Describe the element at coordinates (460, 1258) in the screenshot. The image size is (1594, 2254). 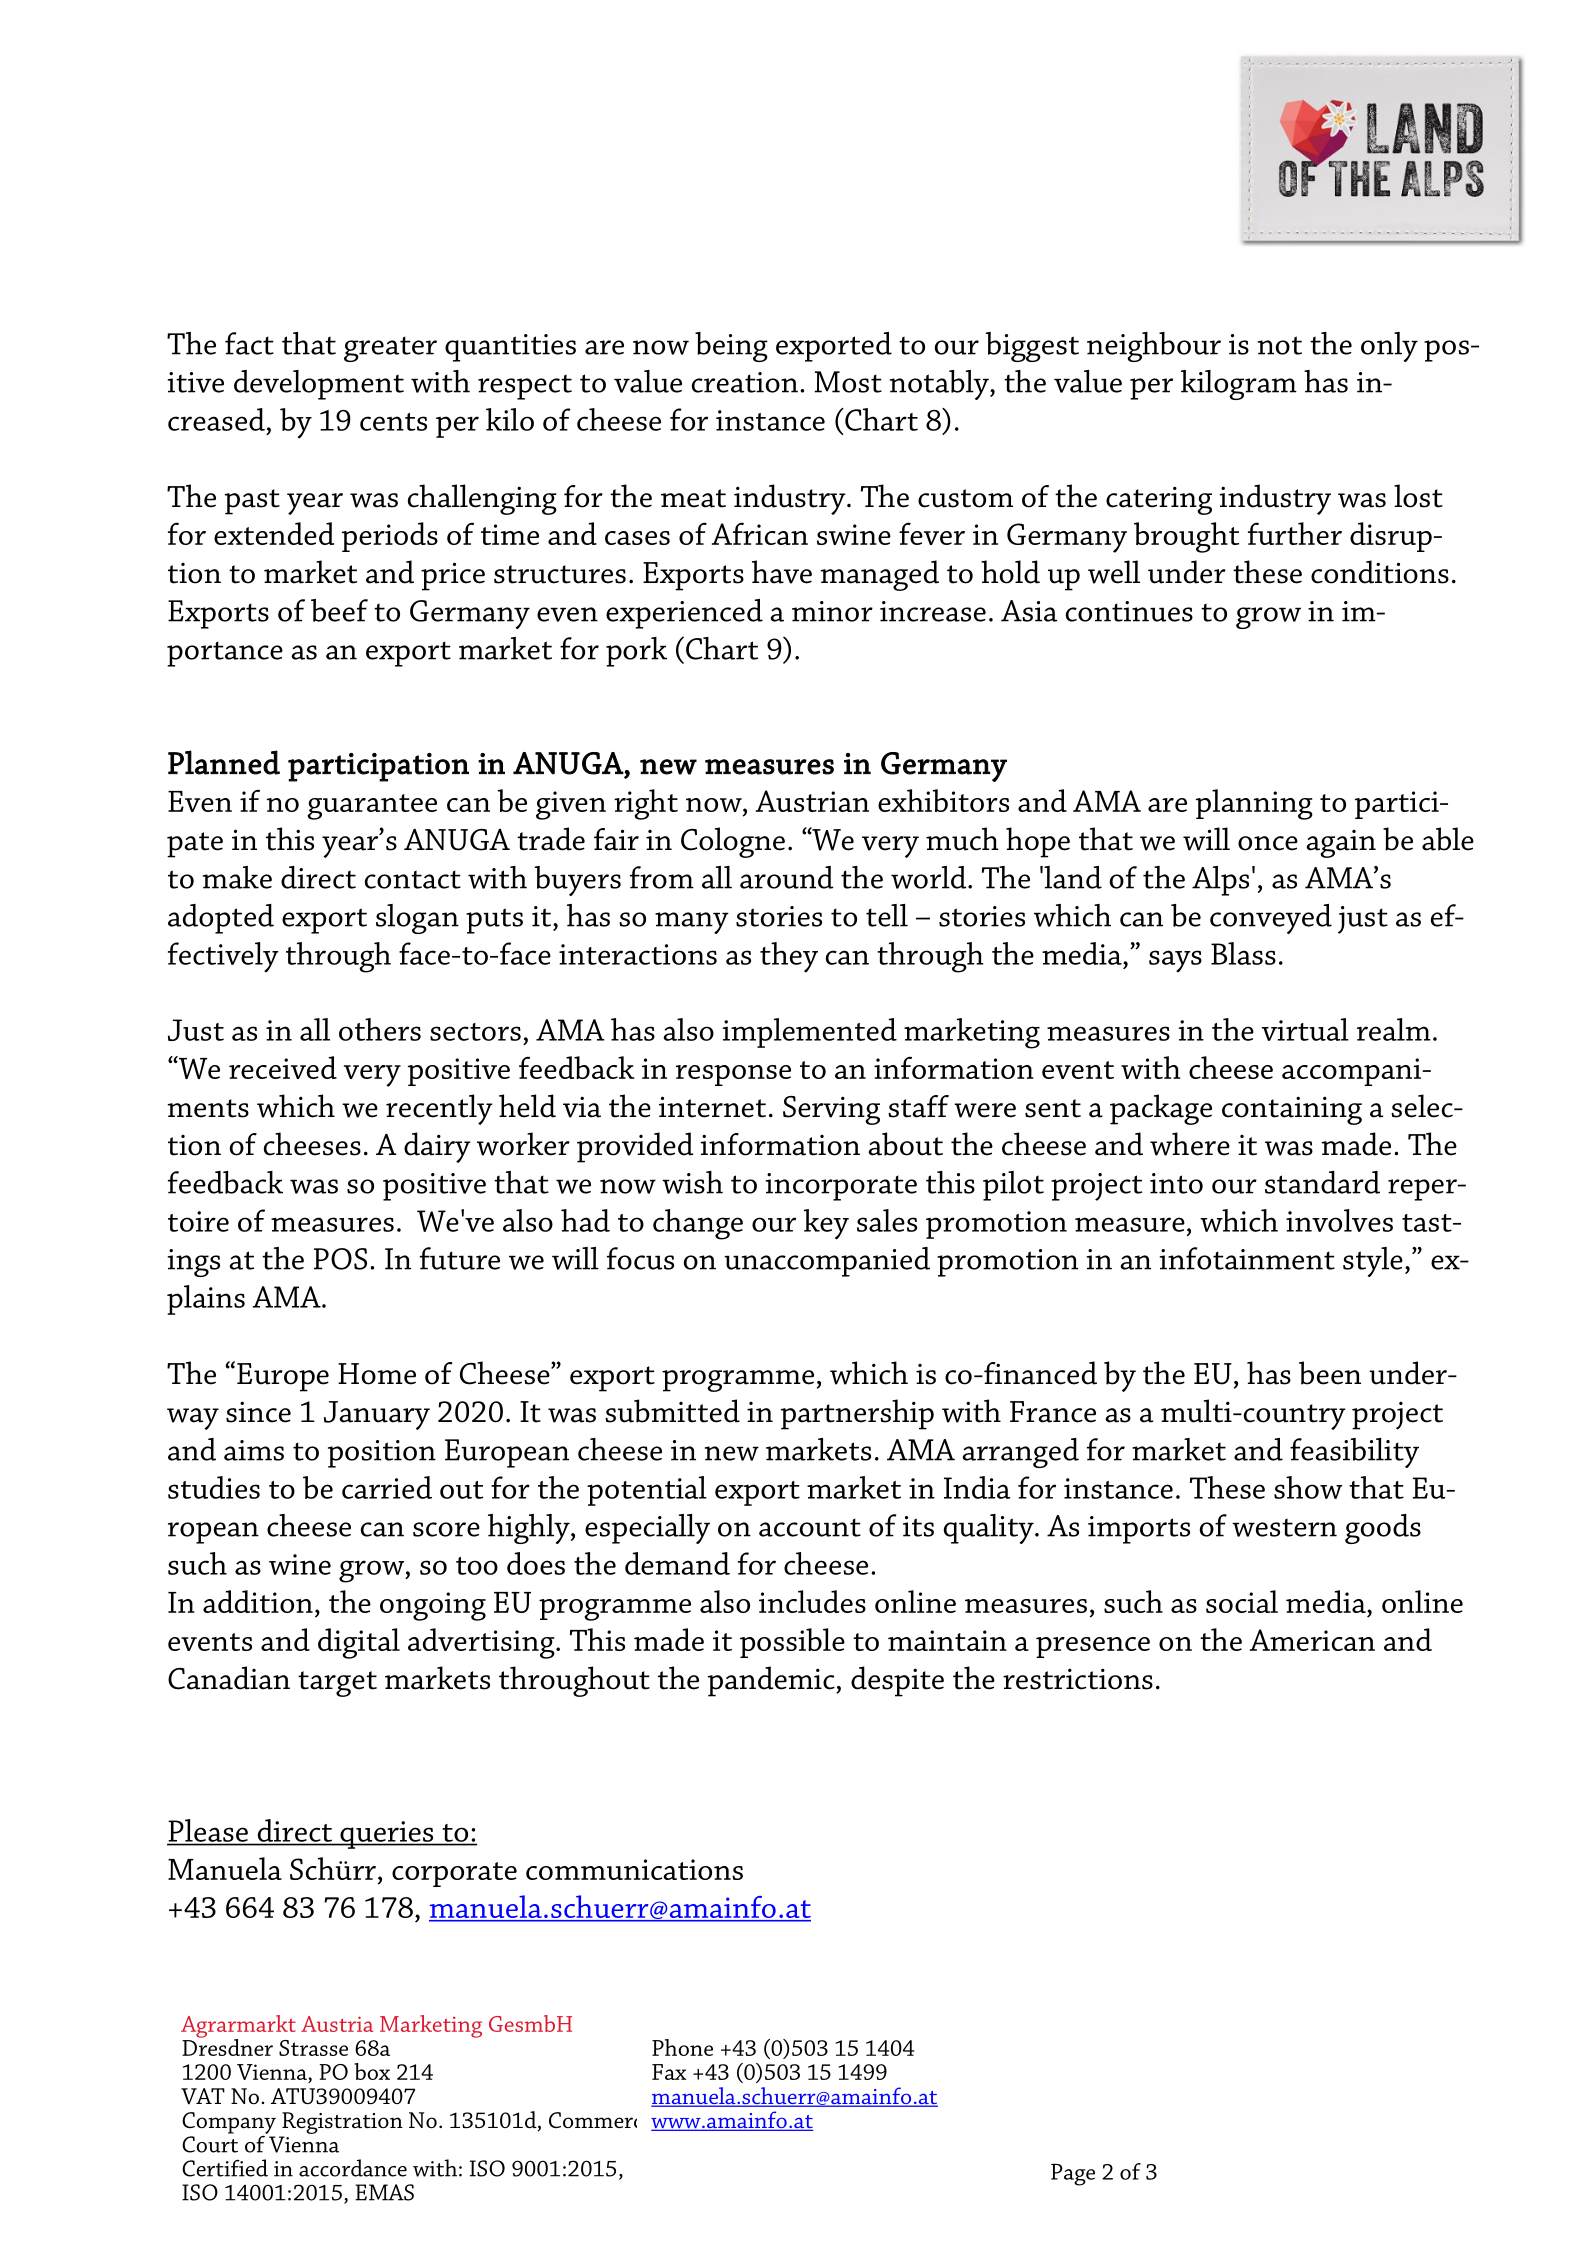
I see `future` at that location.
